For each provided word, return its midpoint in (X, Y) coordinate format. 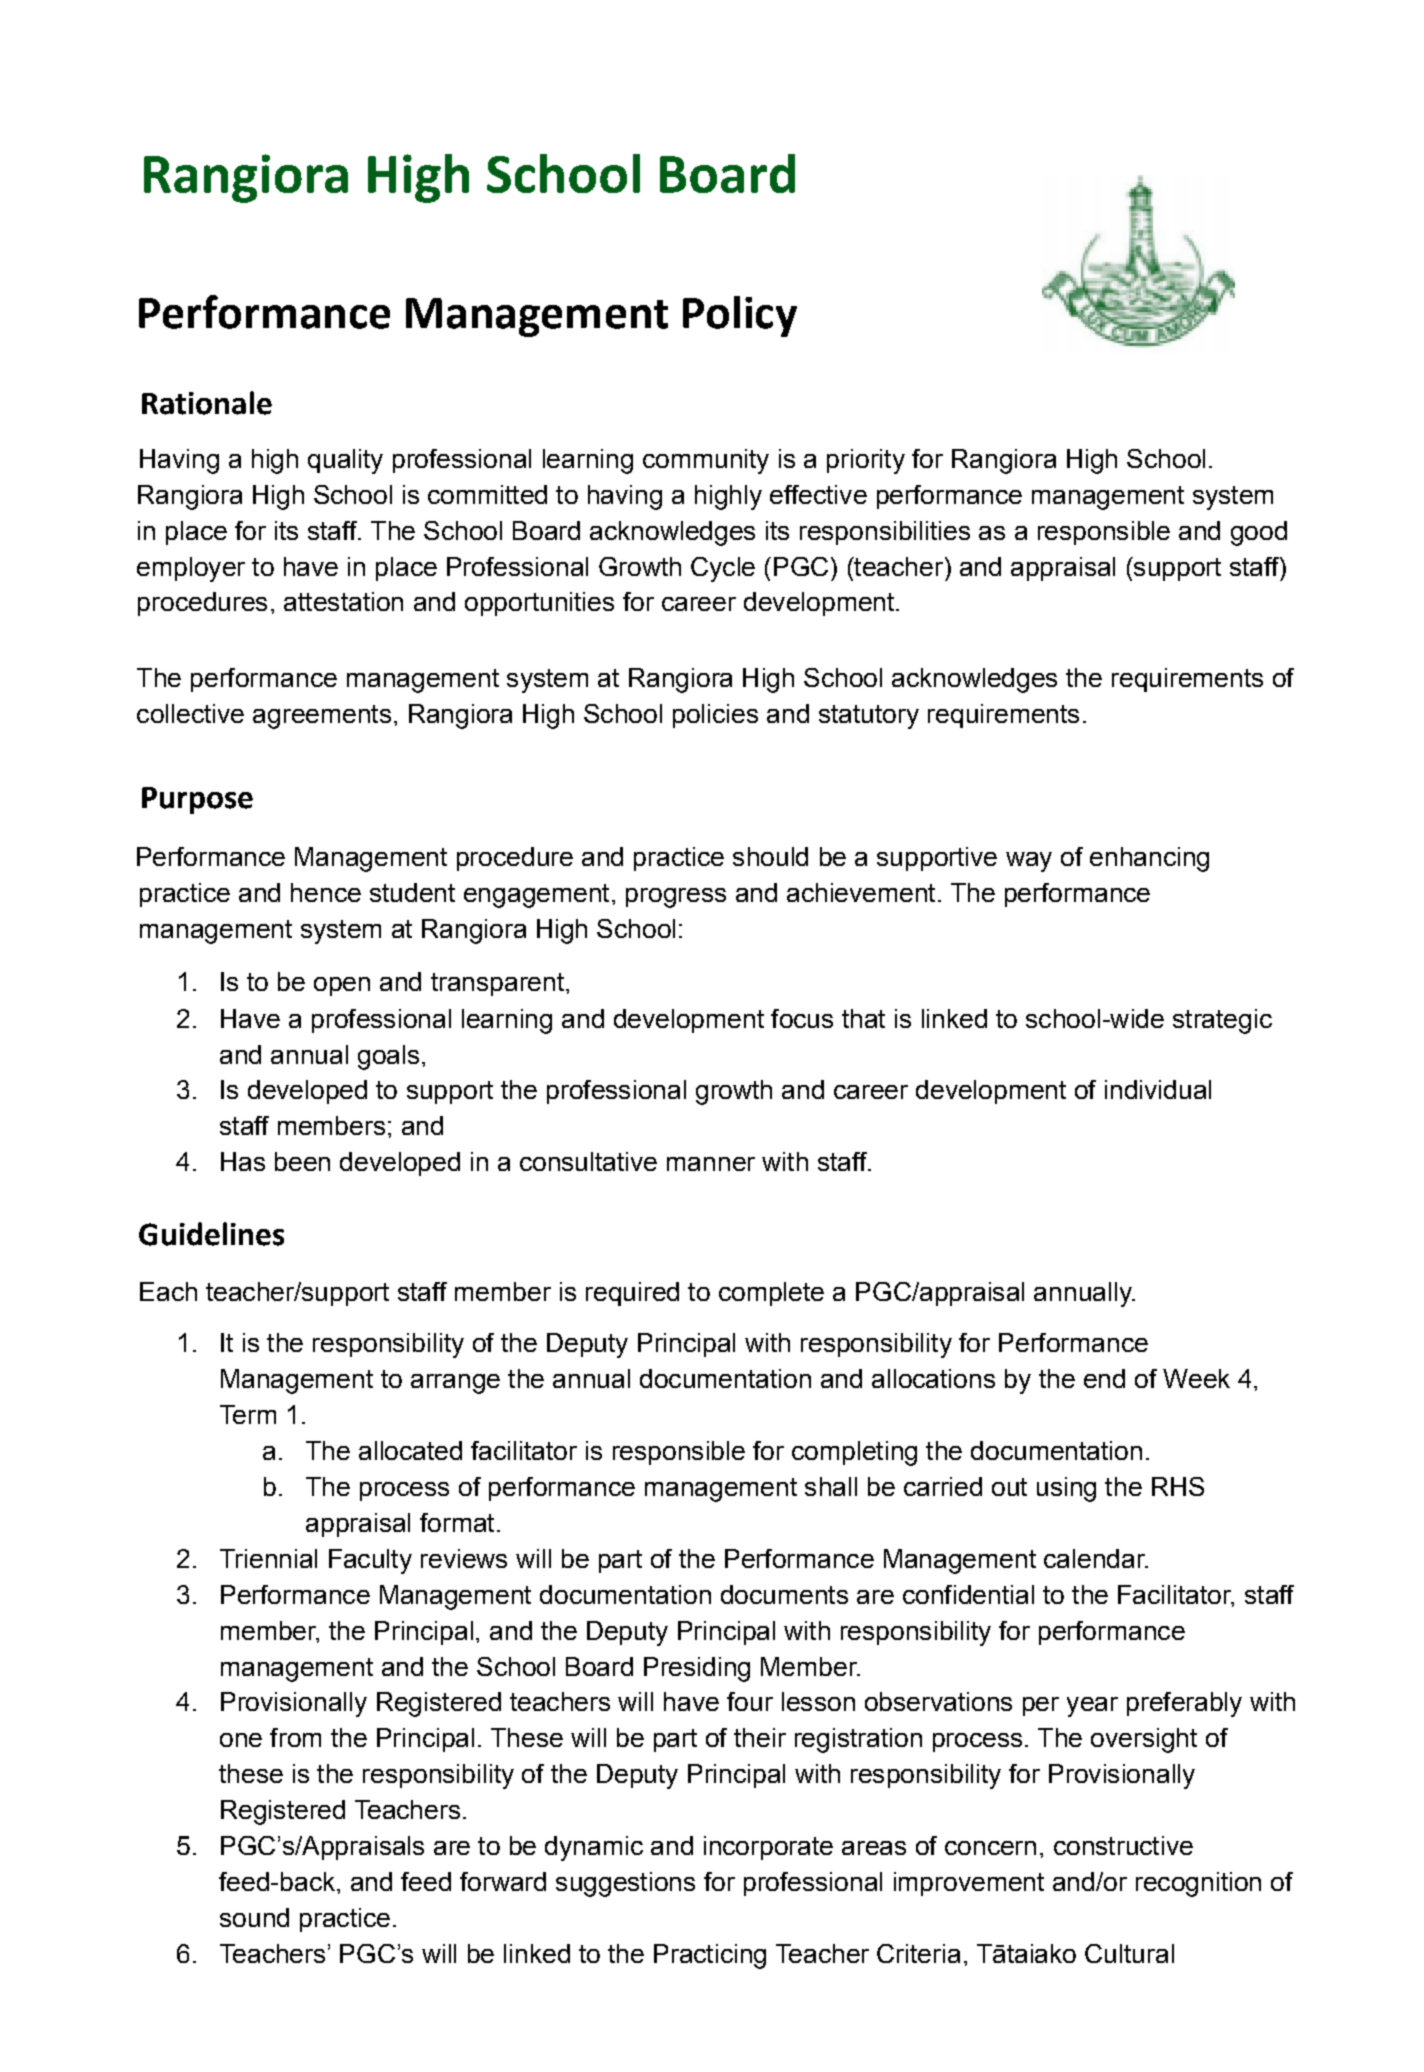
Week (1196, 1378)
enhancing (1149, 859)
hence (326, 892)
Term (248, 1414)
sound (254, 1917)
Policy (740, 316)
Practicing (710, 1956)
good (1259, 533)
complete (771, 1294)
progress (676, 898)
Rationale (207, 403)
